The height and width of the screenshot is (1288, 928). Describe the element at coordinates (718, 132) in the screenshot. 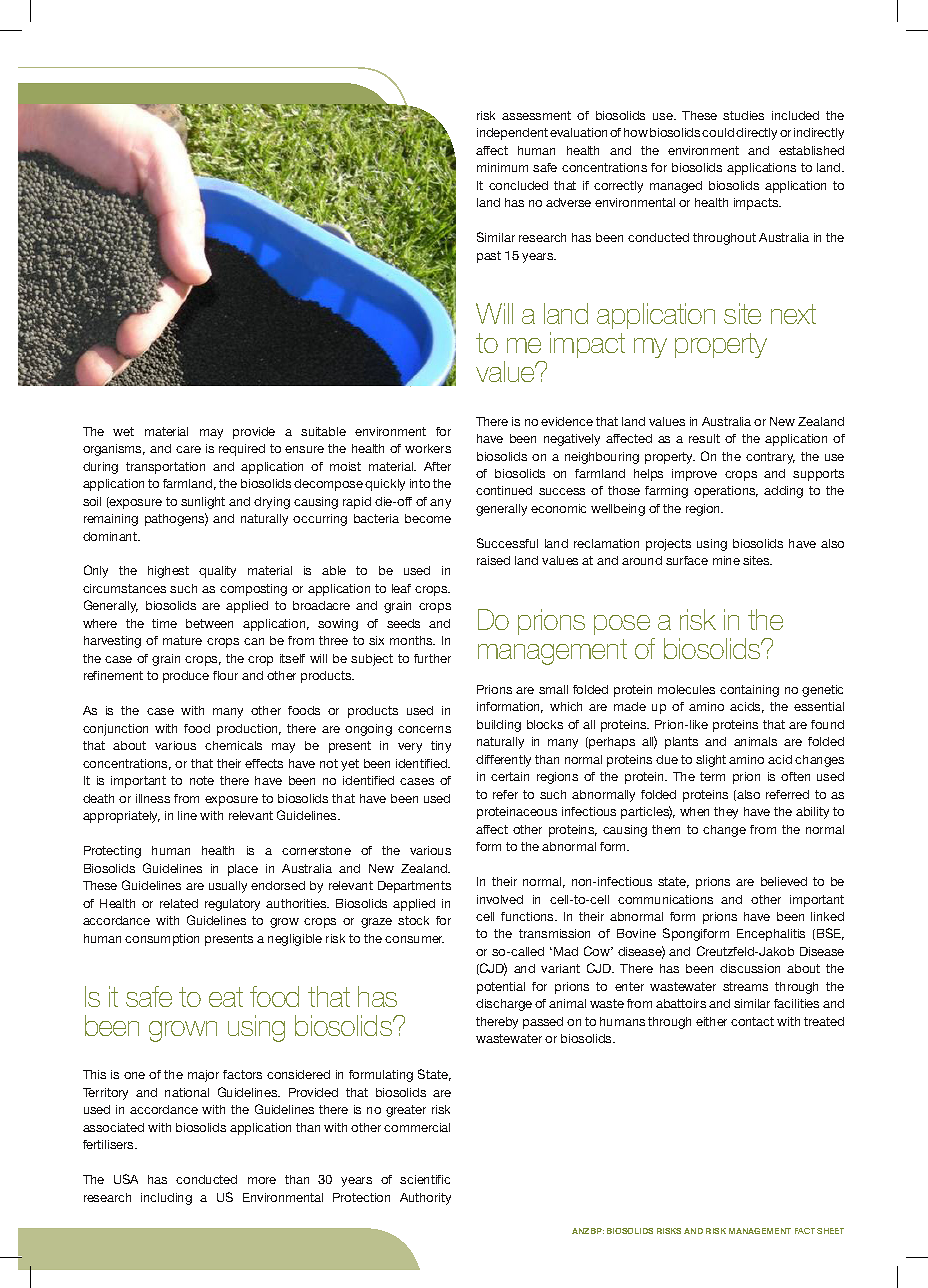

I see `could` at that location.
